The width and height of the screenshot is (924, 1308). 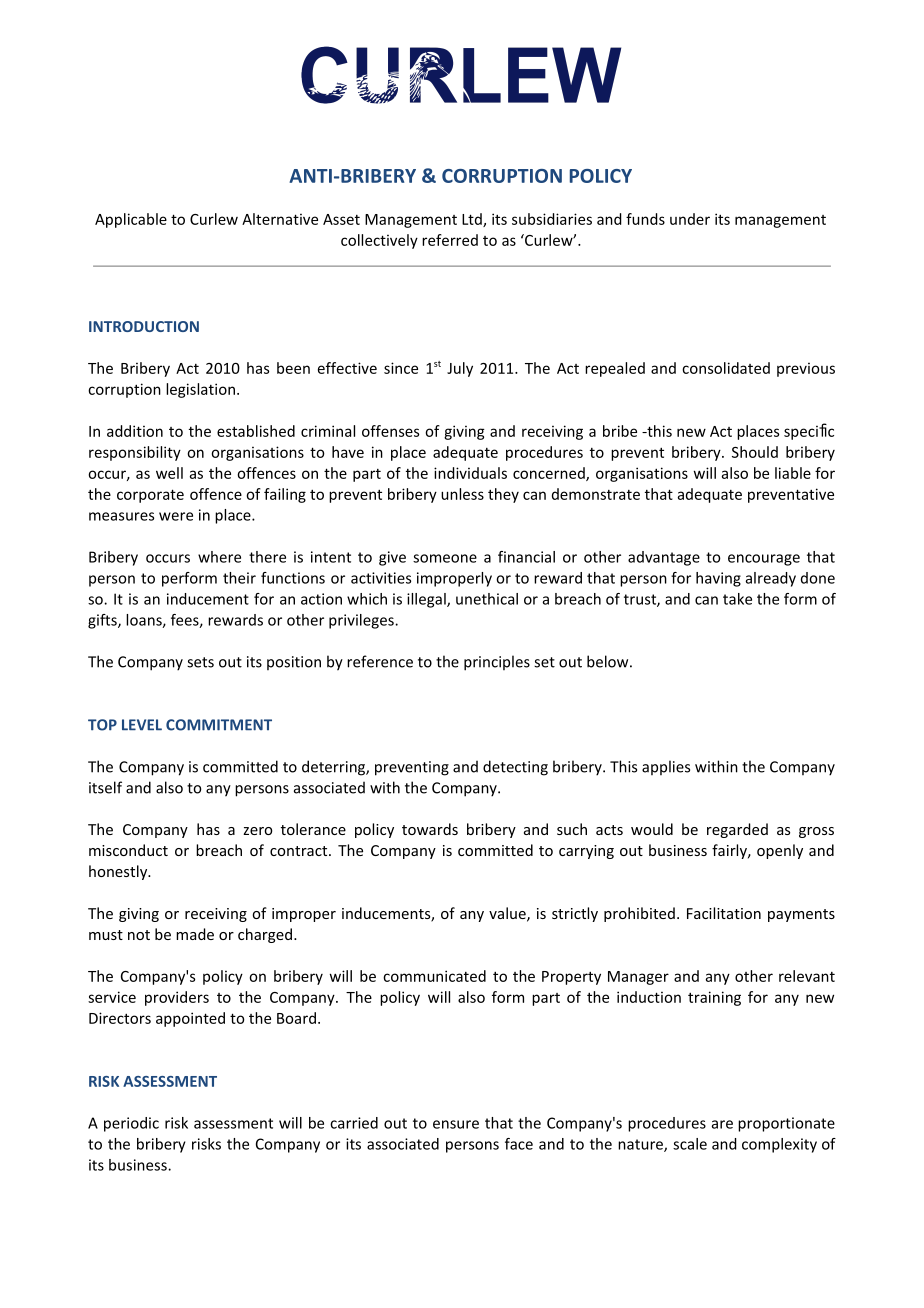 I want to click on under, so click(x=690, y=219).
